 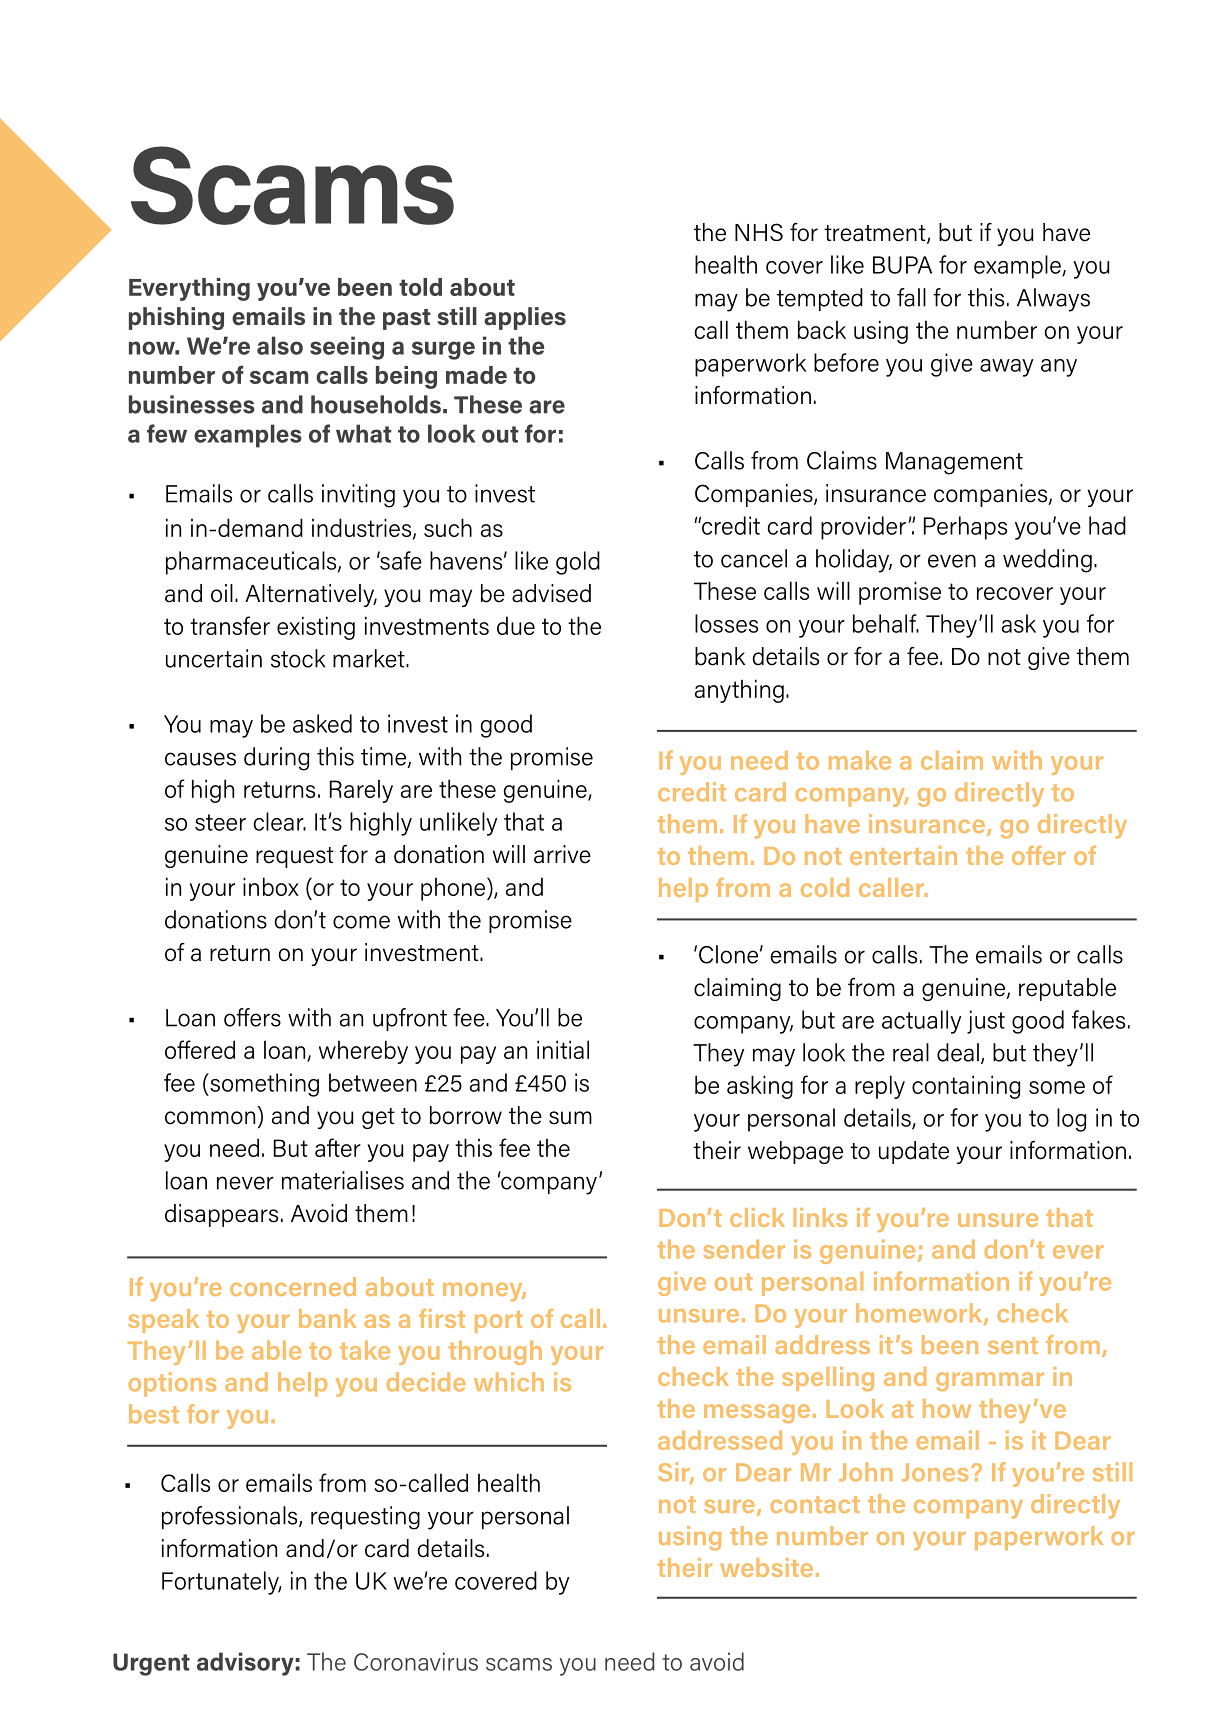 I want to click on inbox, so click(x=271, y=886).
